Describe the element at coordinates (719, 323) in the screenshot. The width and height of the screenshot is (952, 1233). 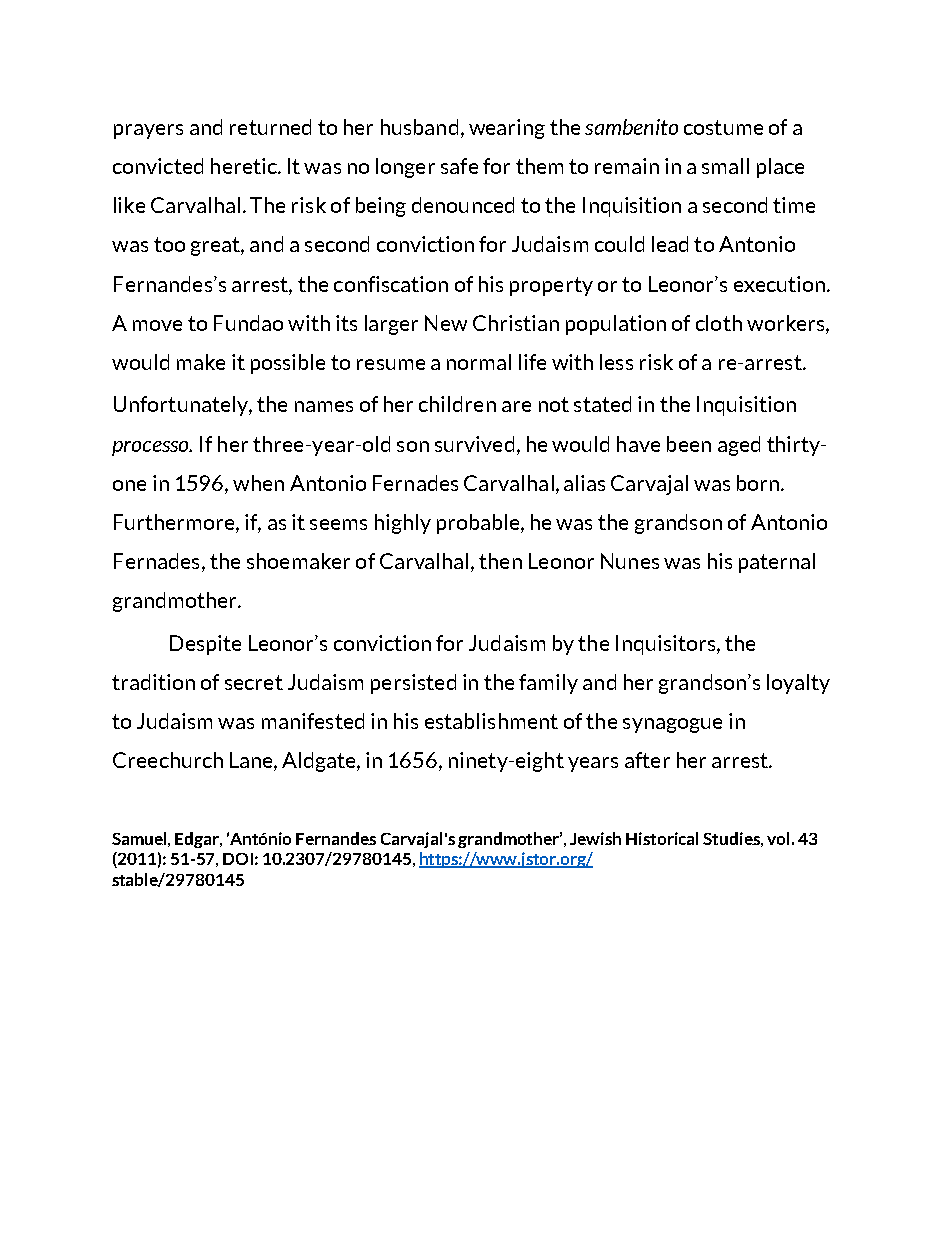
I see `cloth` at that location.
